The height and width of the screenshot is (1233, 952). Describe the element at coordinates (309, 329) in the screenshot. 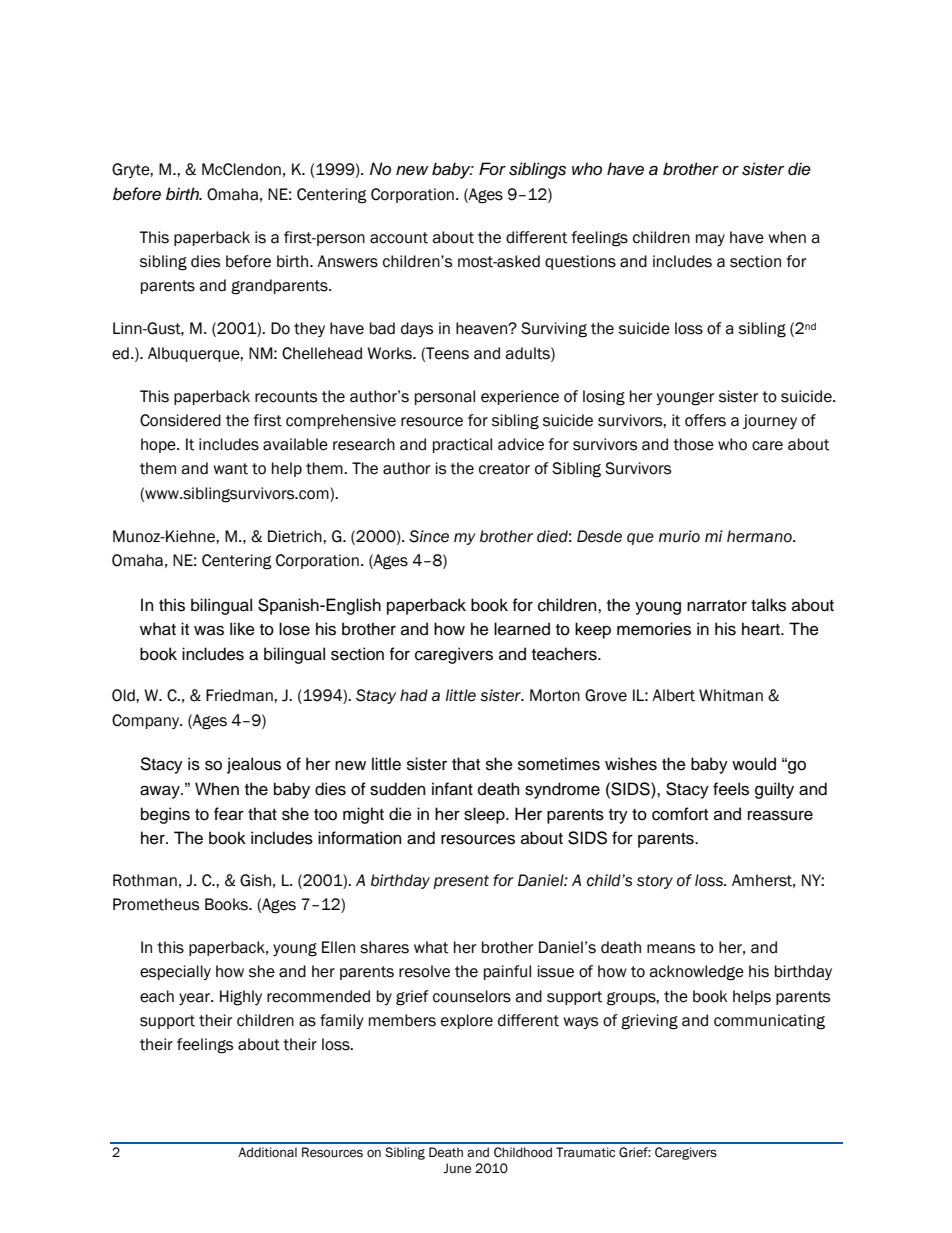

I see `they` at that location.
